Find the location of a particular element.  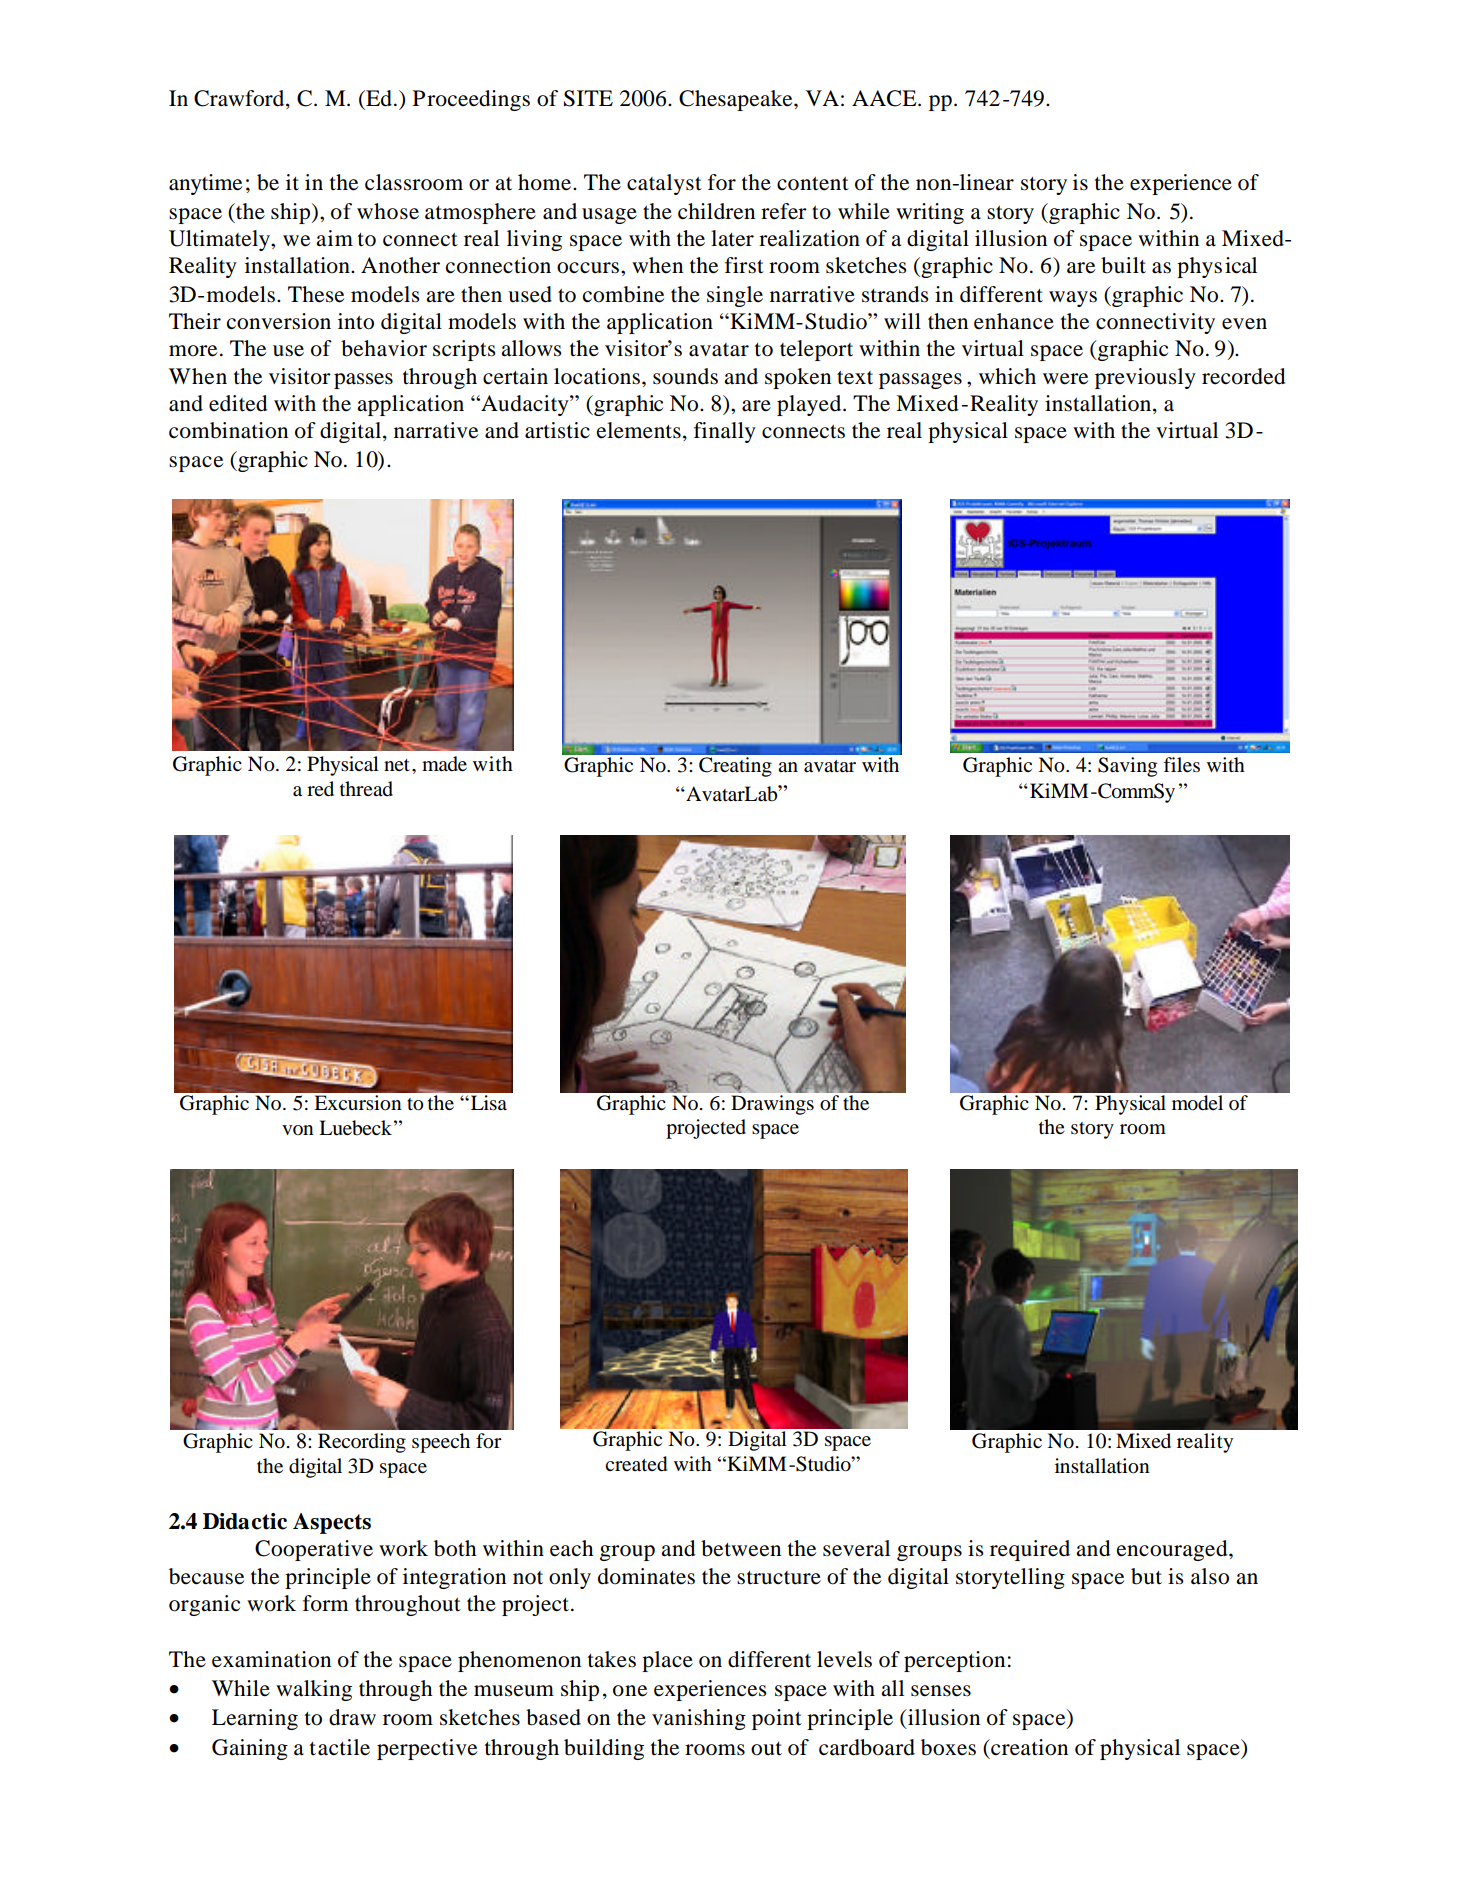

Chesapeake is located at coordinates (737, 100).
